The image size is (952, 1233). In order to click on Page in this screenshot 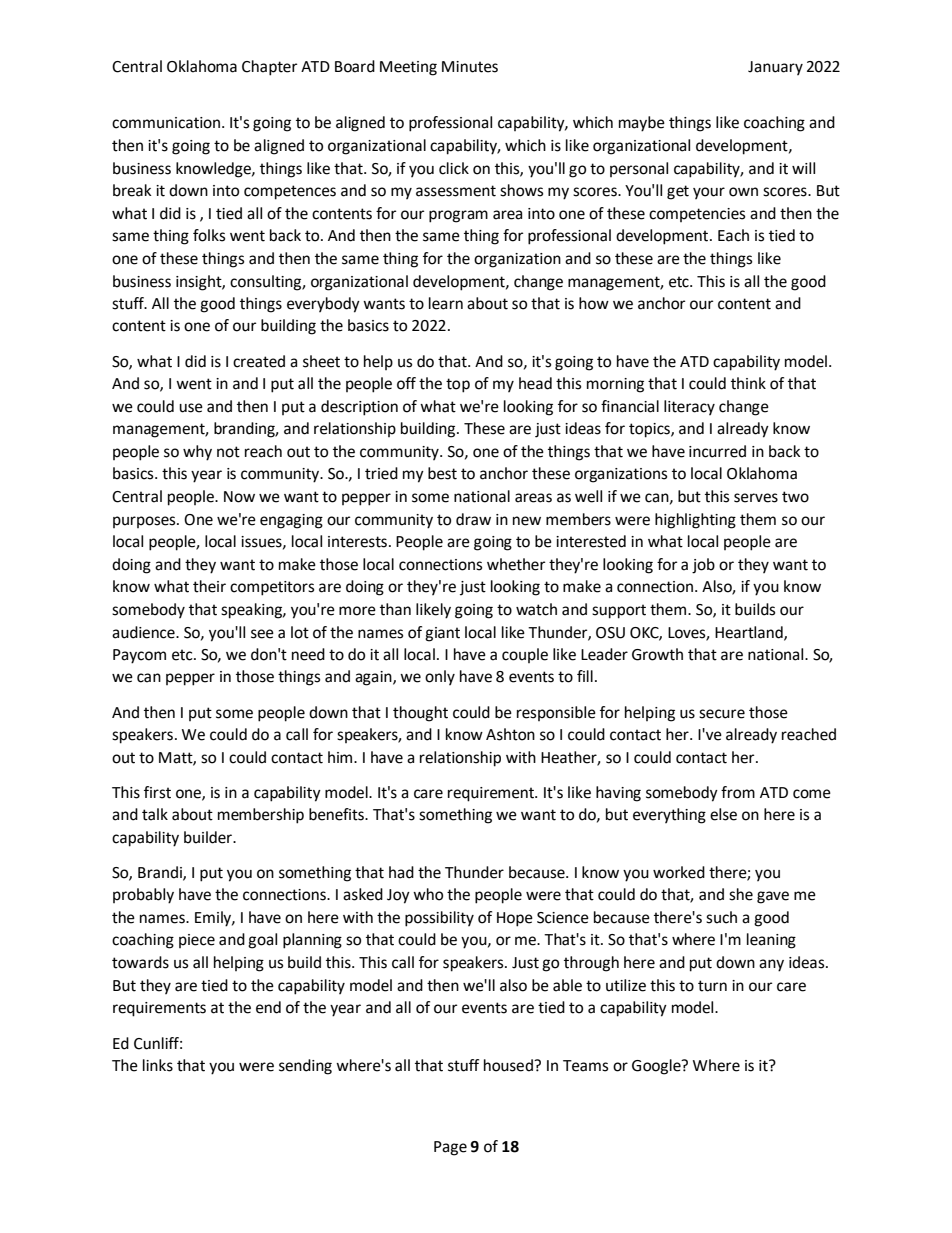, I will do `click(450, 1148)`.
